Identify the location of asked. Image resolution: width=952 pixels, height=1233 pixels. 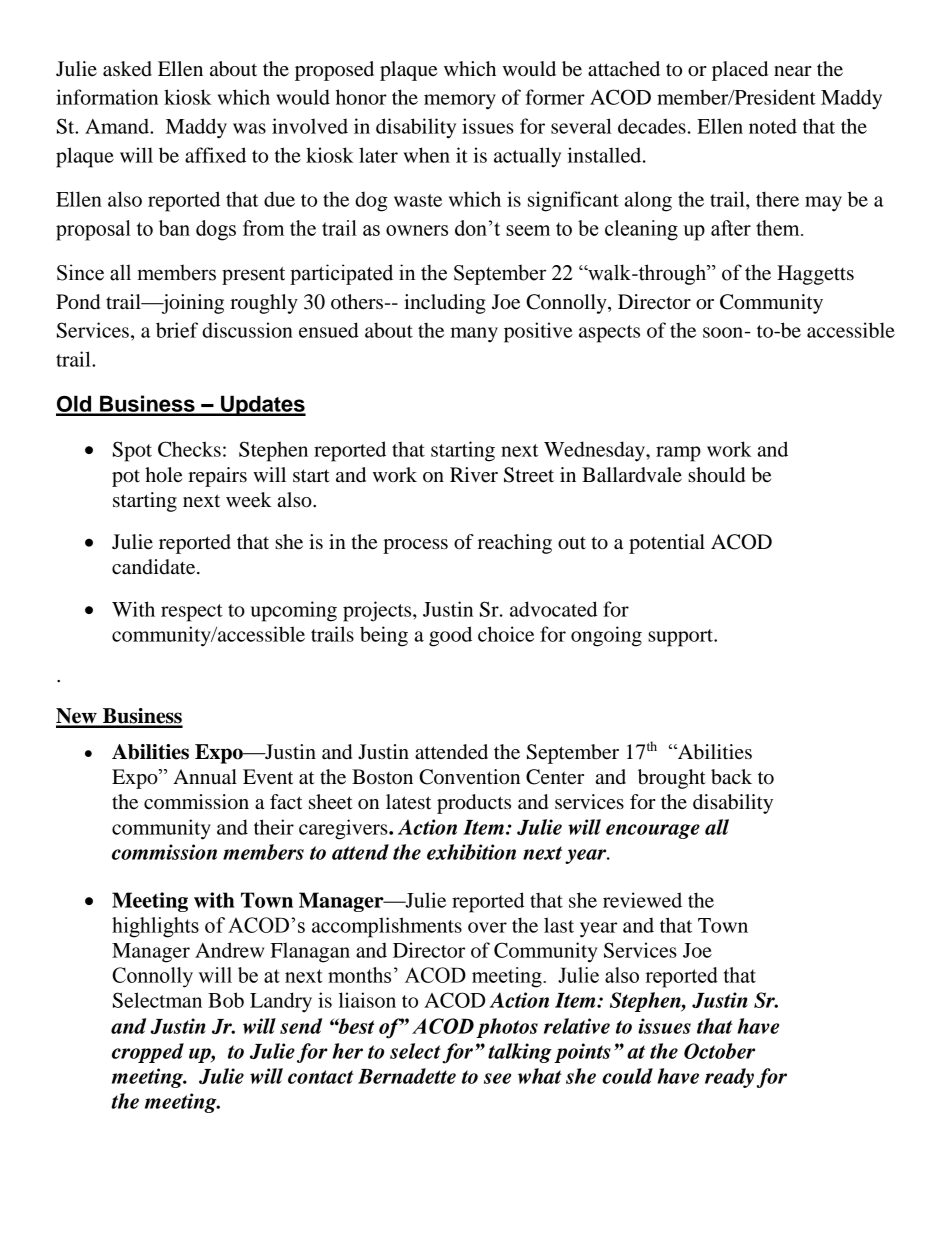
(127, 69).
